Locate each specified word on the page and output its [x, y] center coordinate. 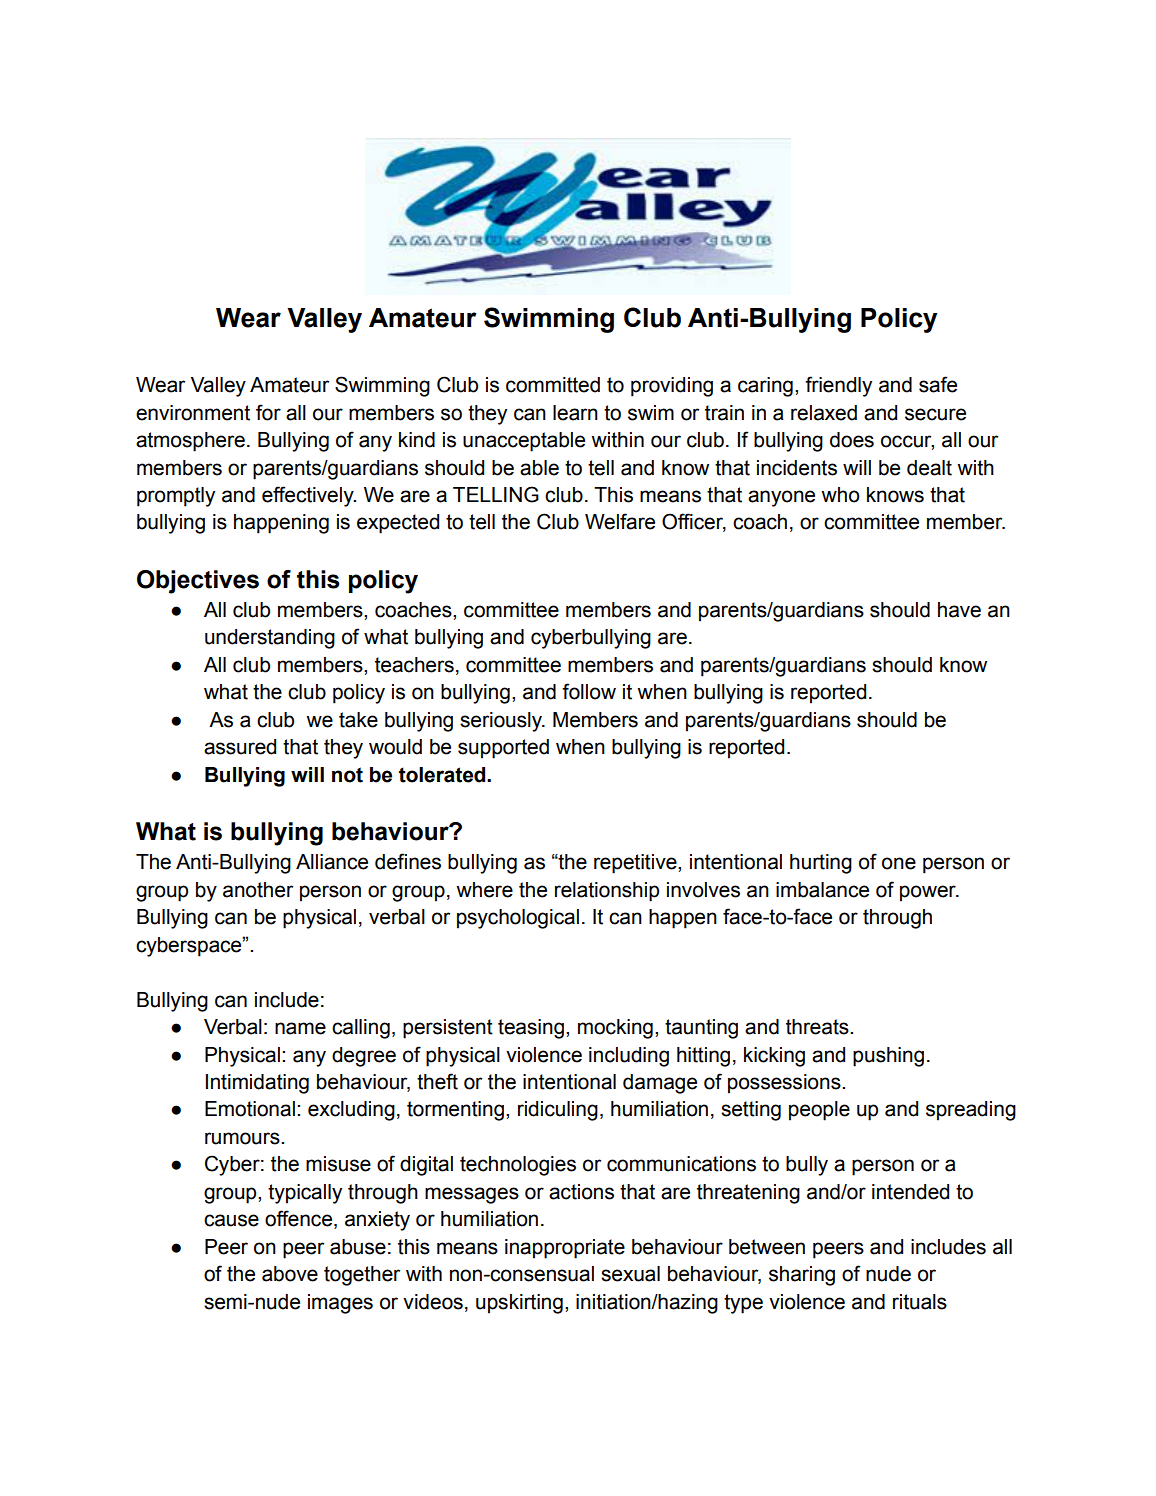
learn [575, 413]
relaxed [824, 413]
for [268, 412]
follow [589, 691]
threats [818, 1027]
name [300, 1028]
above [290, 1274]
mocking [615, 1029]
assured [240, 747]
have [959, 610]
